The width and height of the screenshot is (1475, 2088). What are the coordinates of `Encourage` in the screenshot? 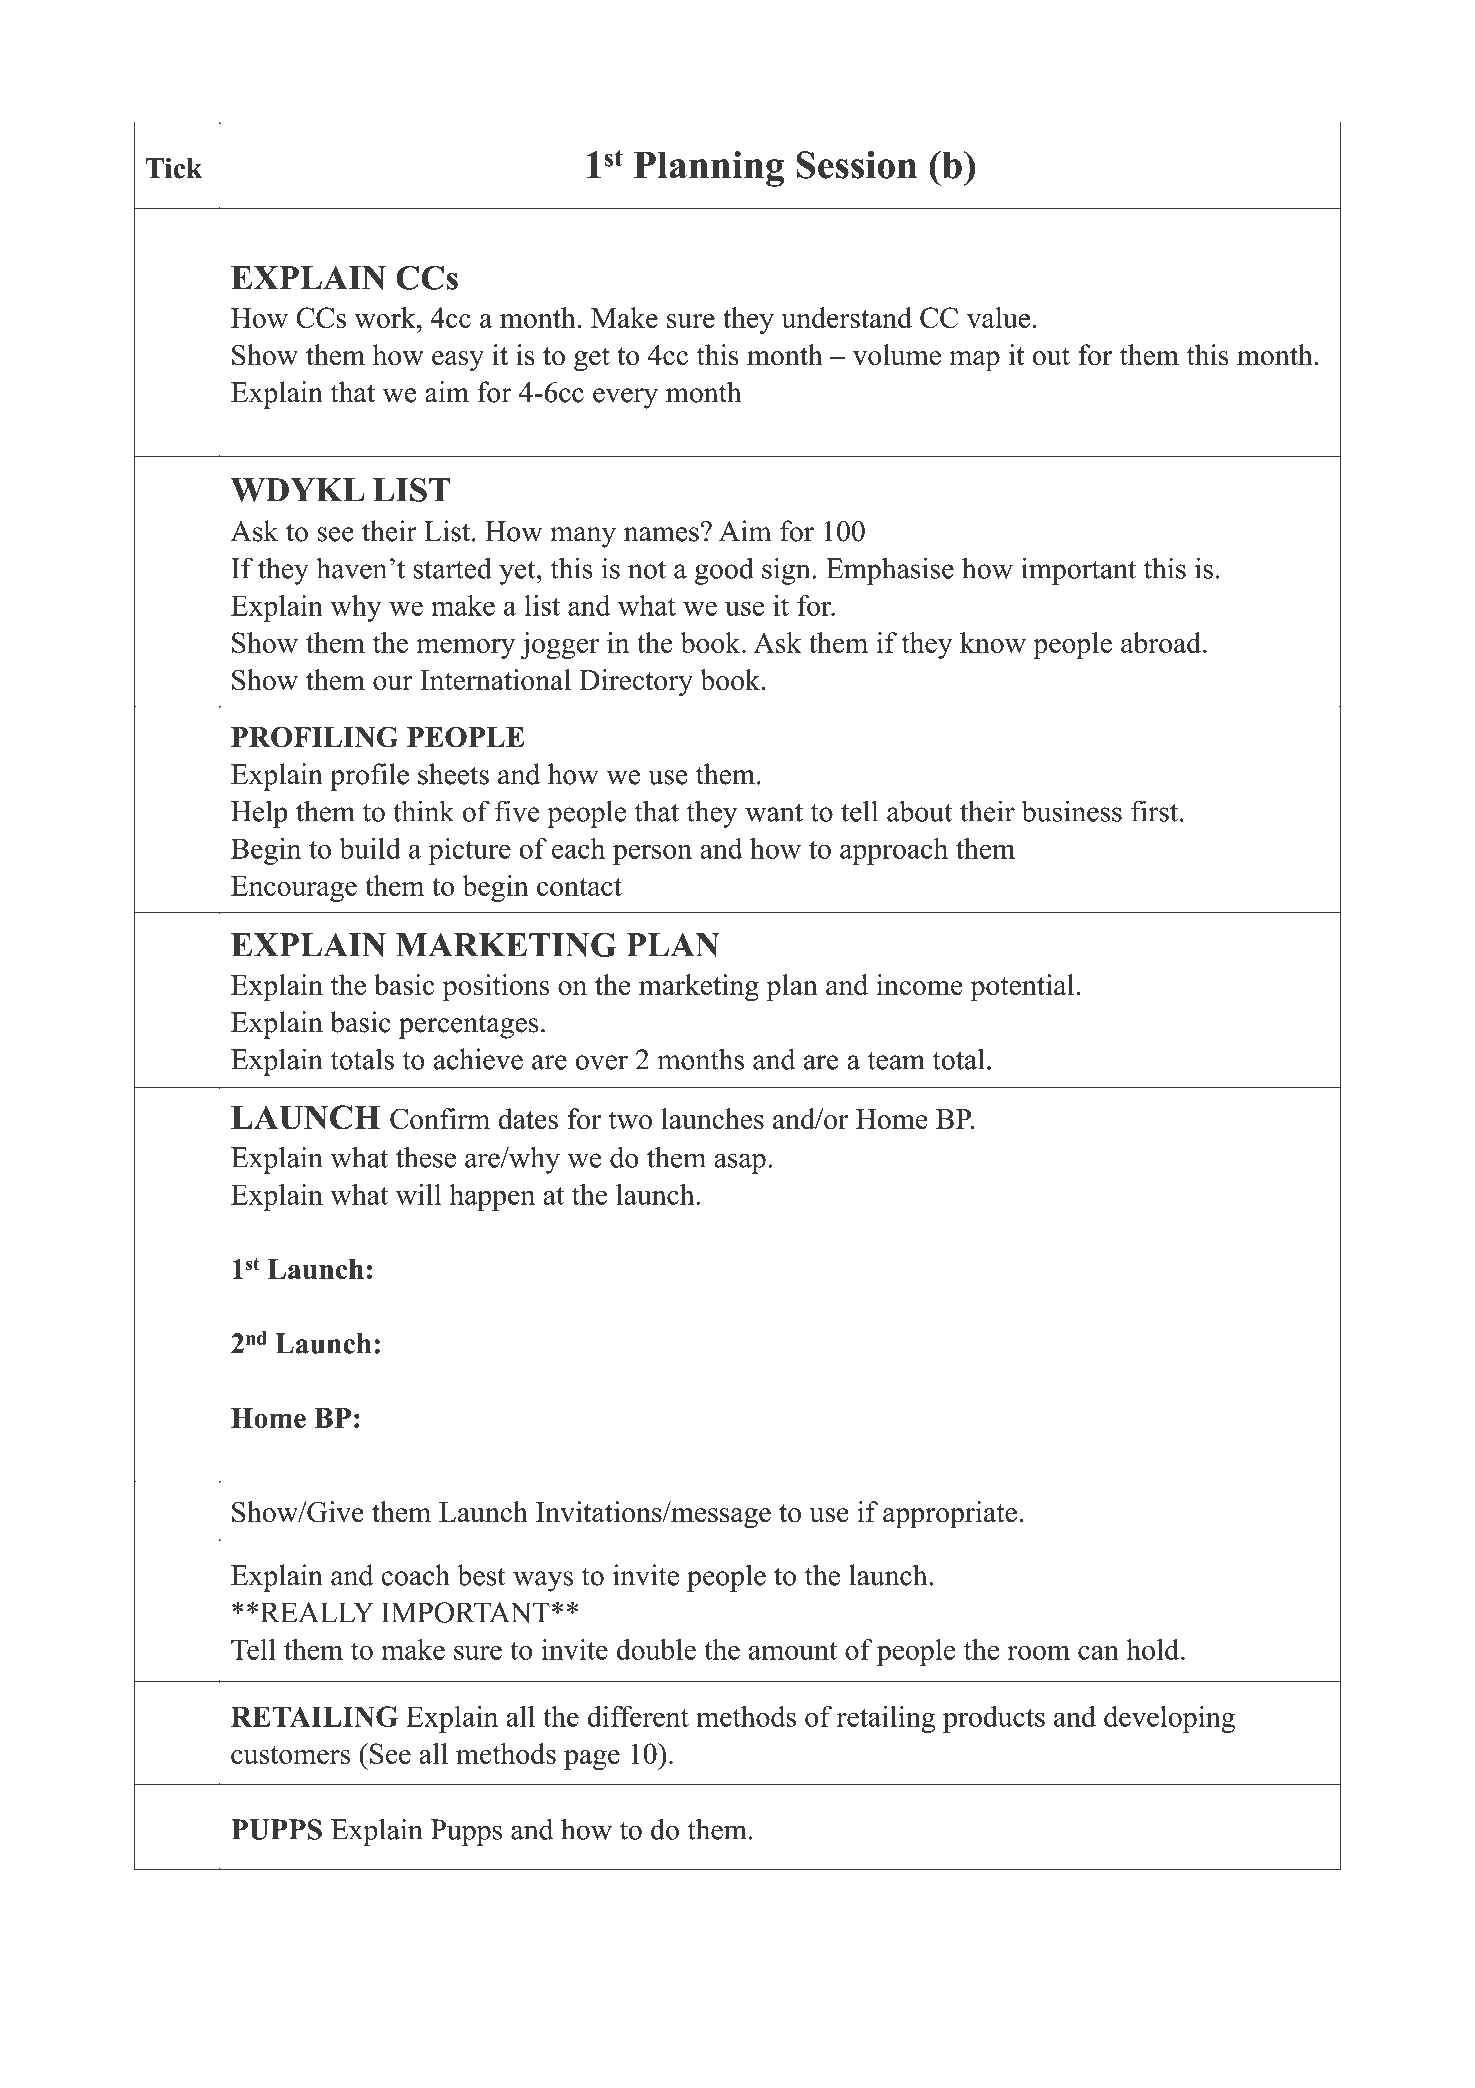 It's located at (294, 889).
